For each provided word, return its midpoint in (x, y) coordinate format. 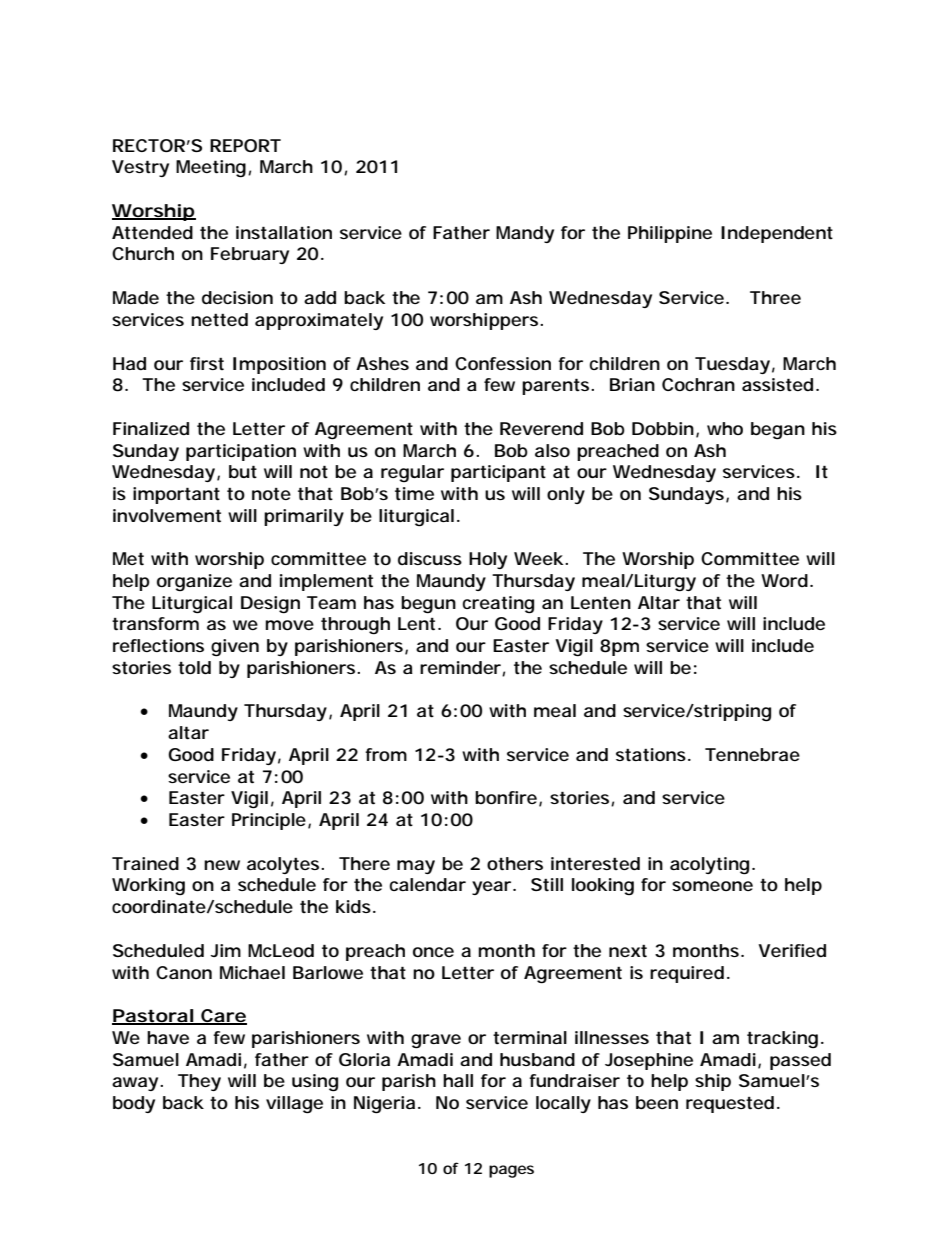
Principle (269, 821)
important (176, 495)
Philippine (670, 234)
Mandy (525, 234)
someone (712, 886)
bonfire (506, 797)
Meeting (211, 169)
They (199, 1082)
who (725, 428)
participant (498, 473)
